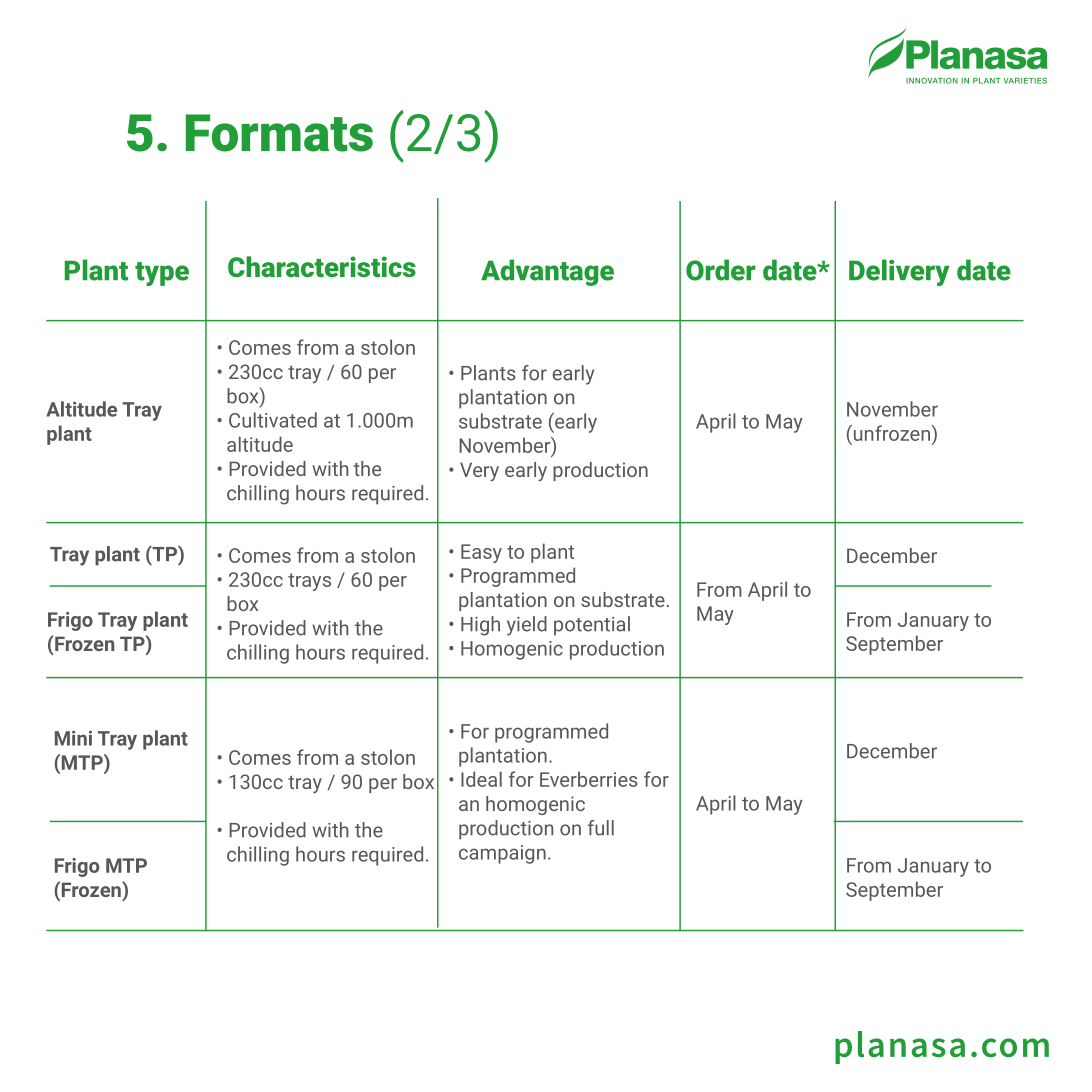  Describe the element at coordinates (502, 854) in the screenshot. I see `campaign` at that location.
